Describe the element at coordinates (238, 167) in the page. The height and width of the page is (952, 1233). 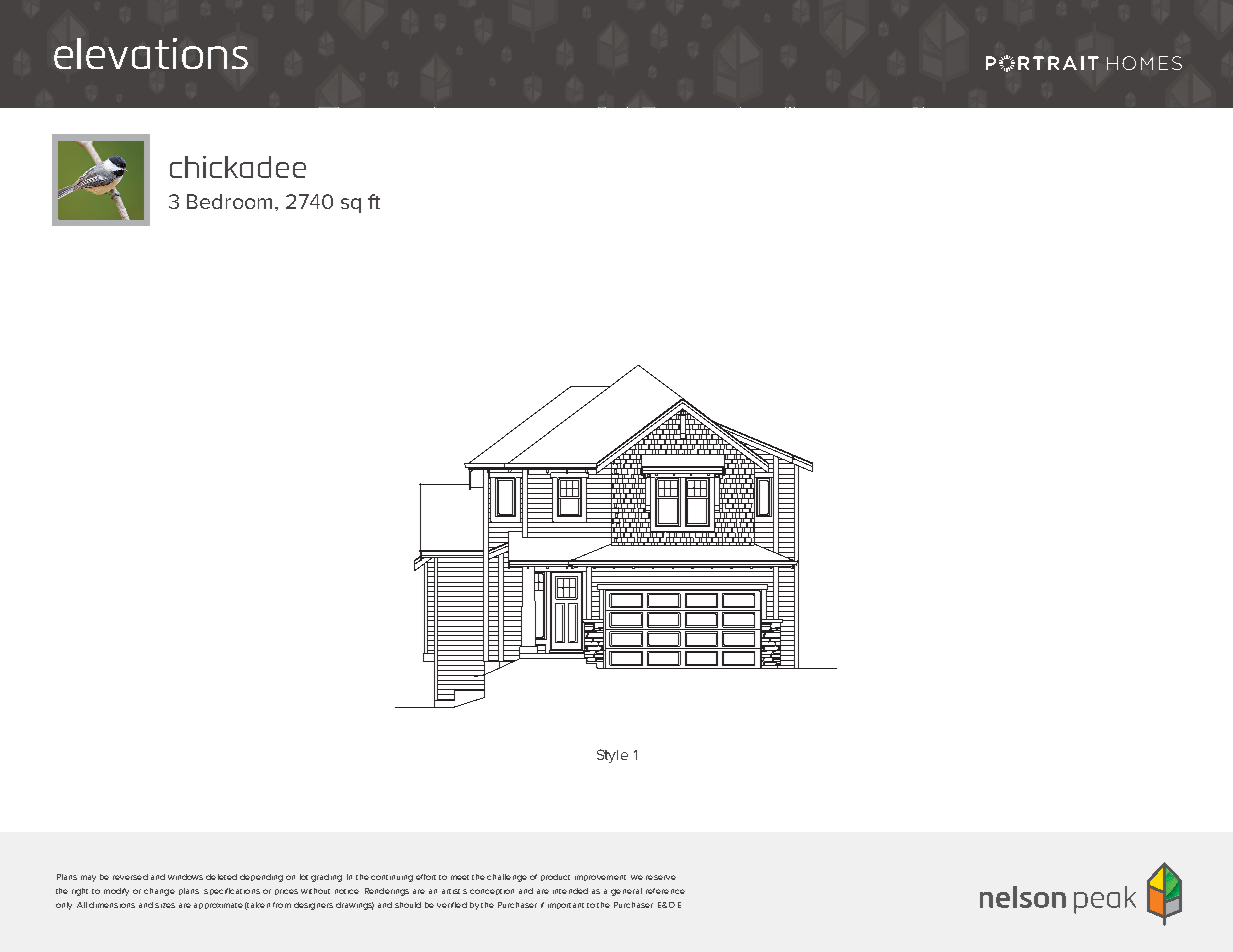
I see `chickadee` at that location.
